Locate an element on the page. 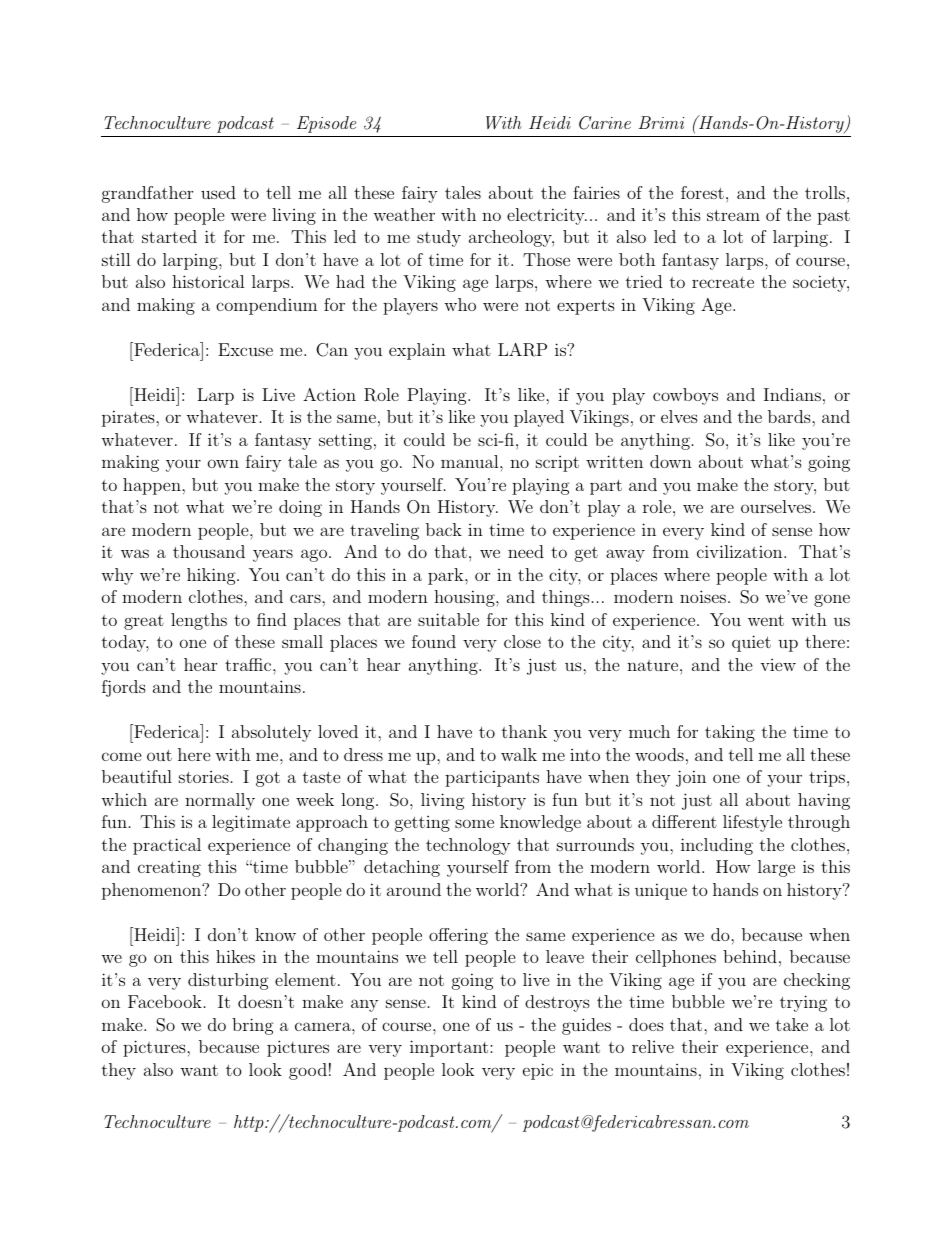 The image size is (952, 1233). forest is located at coordinates (702, 192).
